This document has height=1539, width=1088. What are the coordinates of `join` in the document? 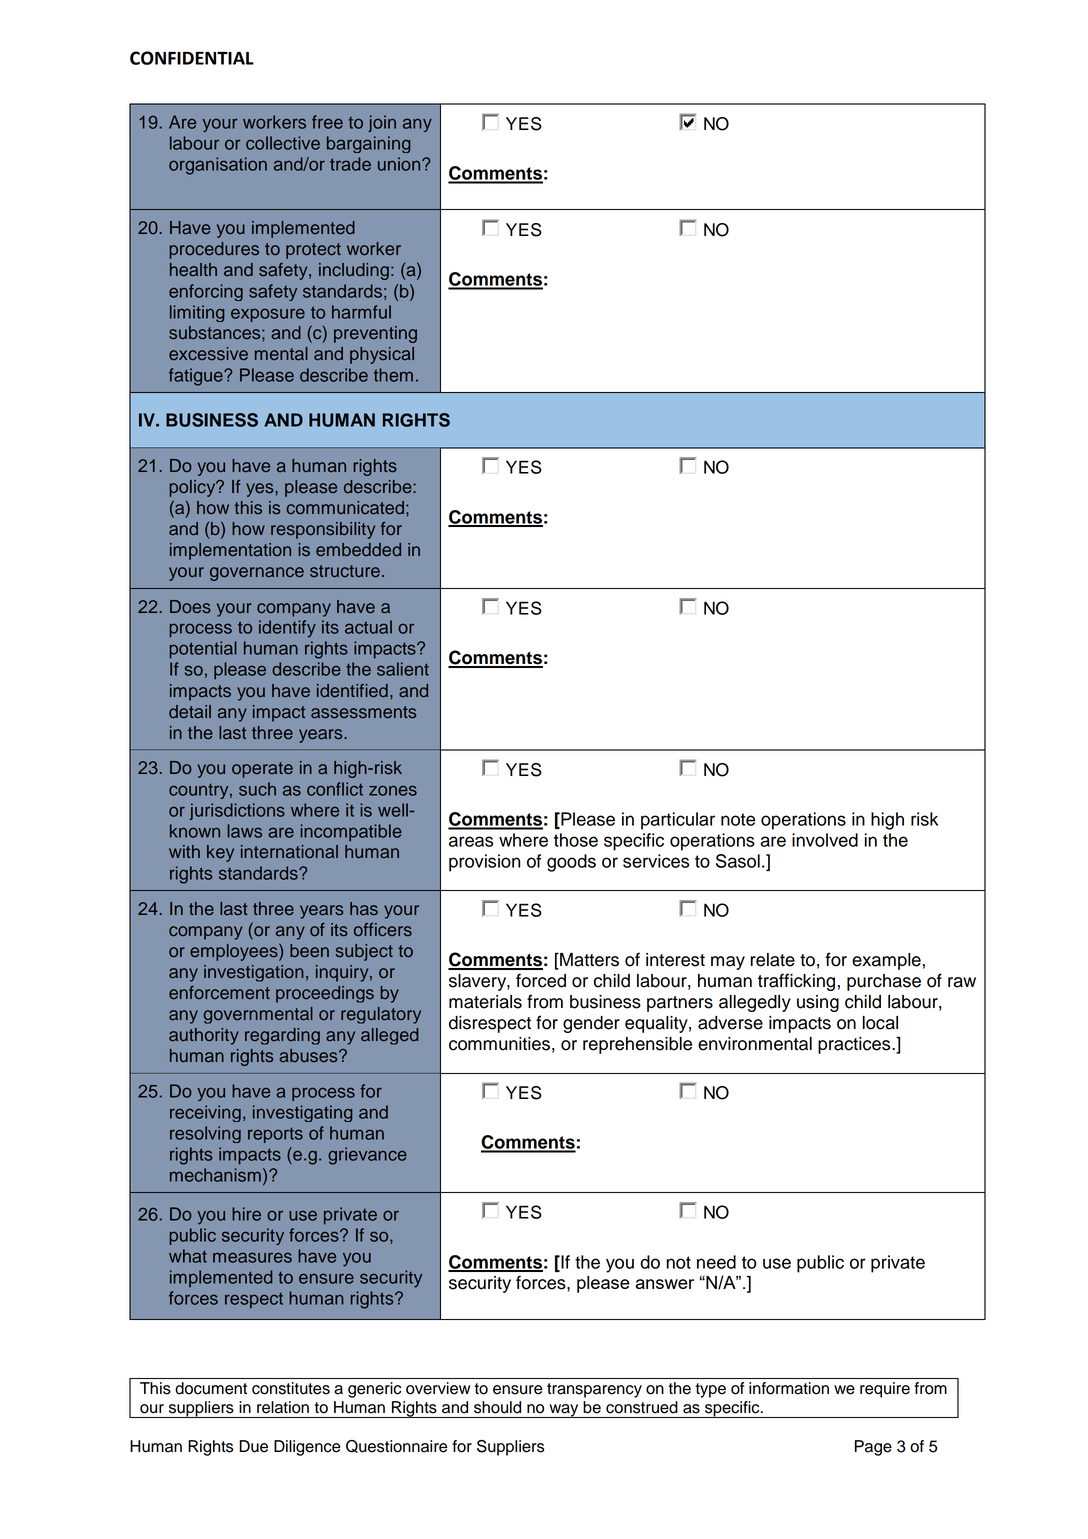 It's located at (382, 123).
